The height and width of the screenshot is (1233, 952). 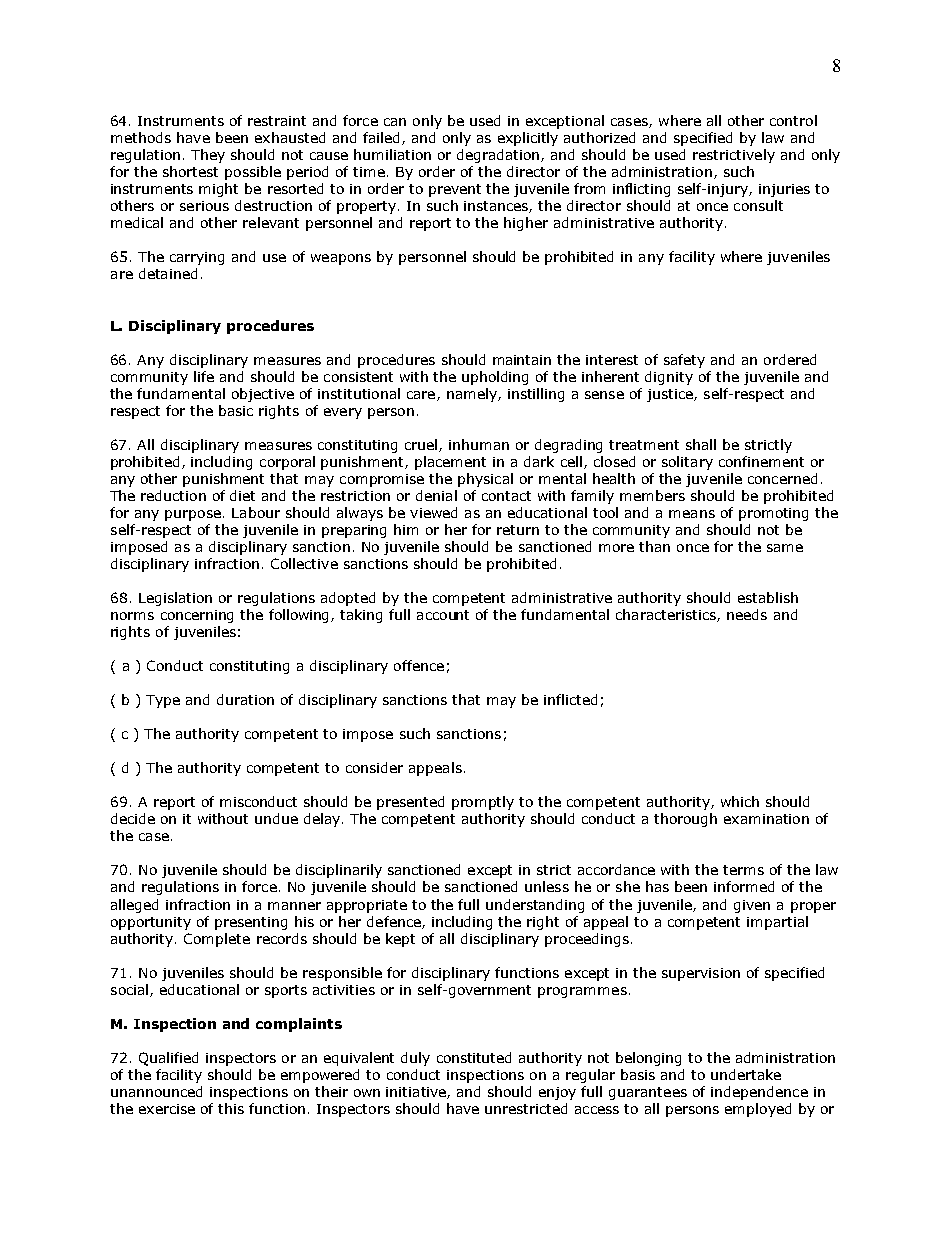 I want to click on undue, so click(x=276, y=818).
